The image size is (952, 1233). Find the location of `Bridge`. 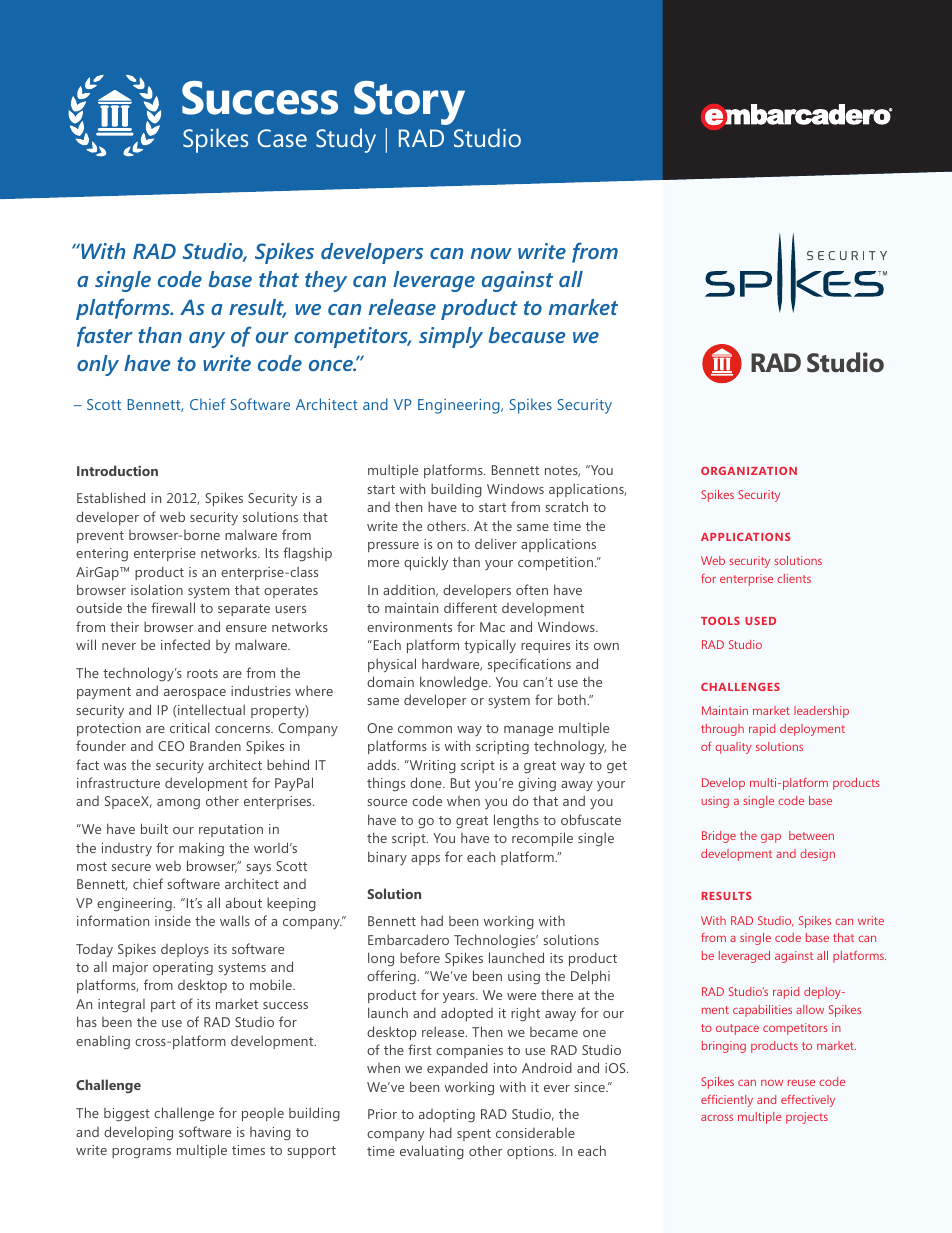

Bridge is located at coordinates (719, 837).
